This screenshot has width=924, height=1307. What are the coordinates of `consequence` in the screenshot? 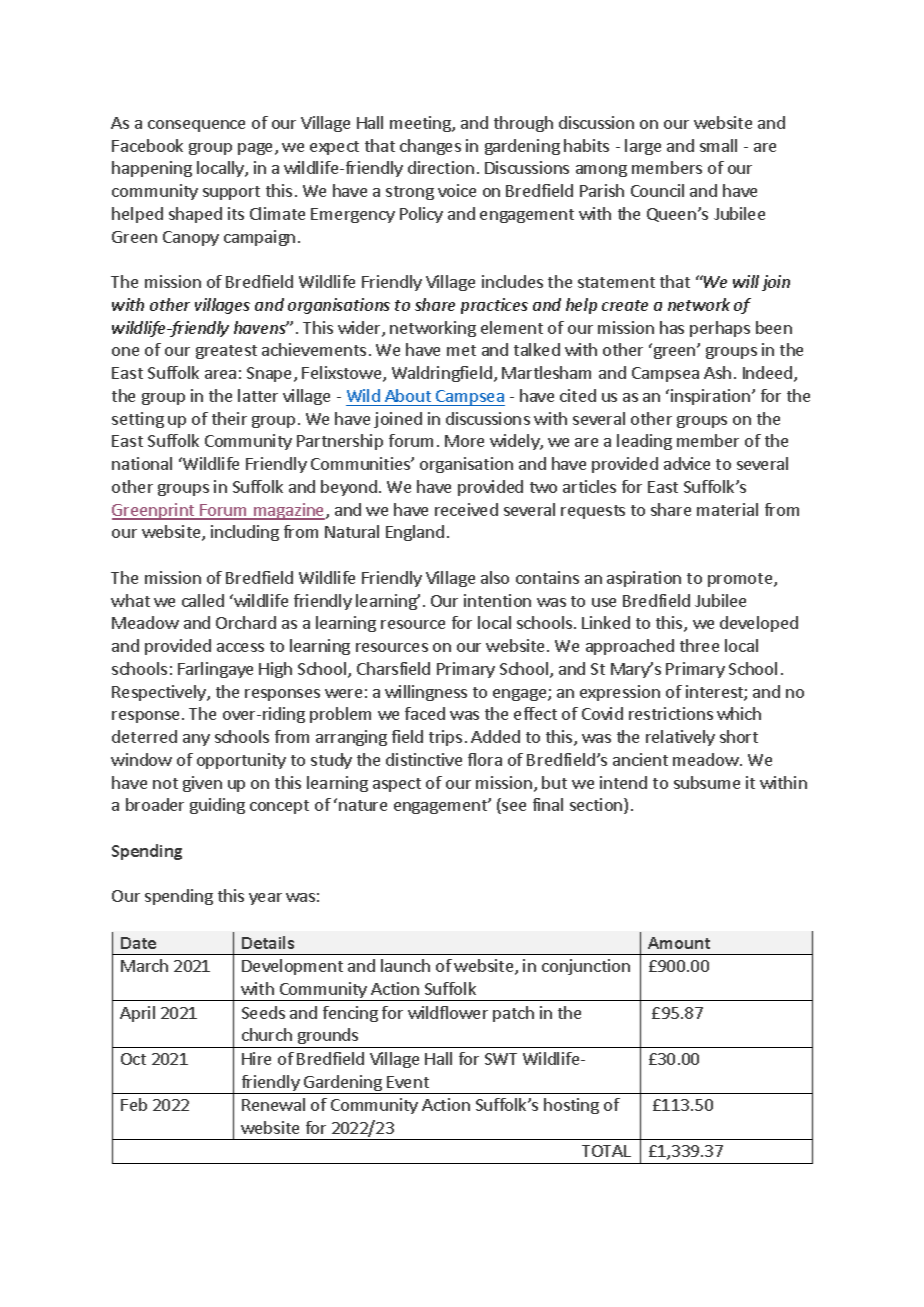 It's located at (196, 126).
